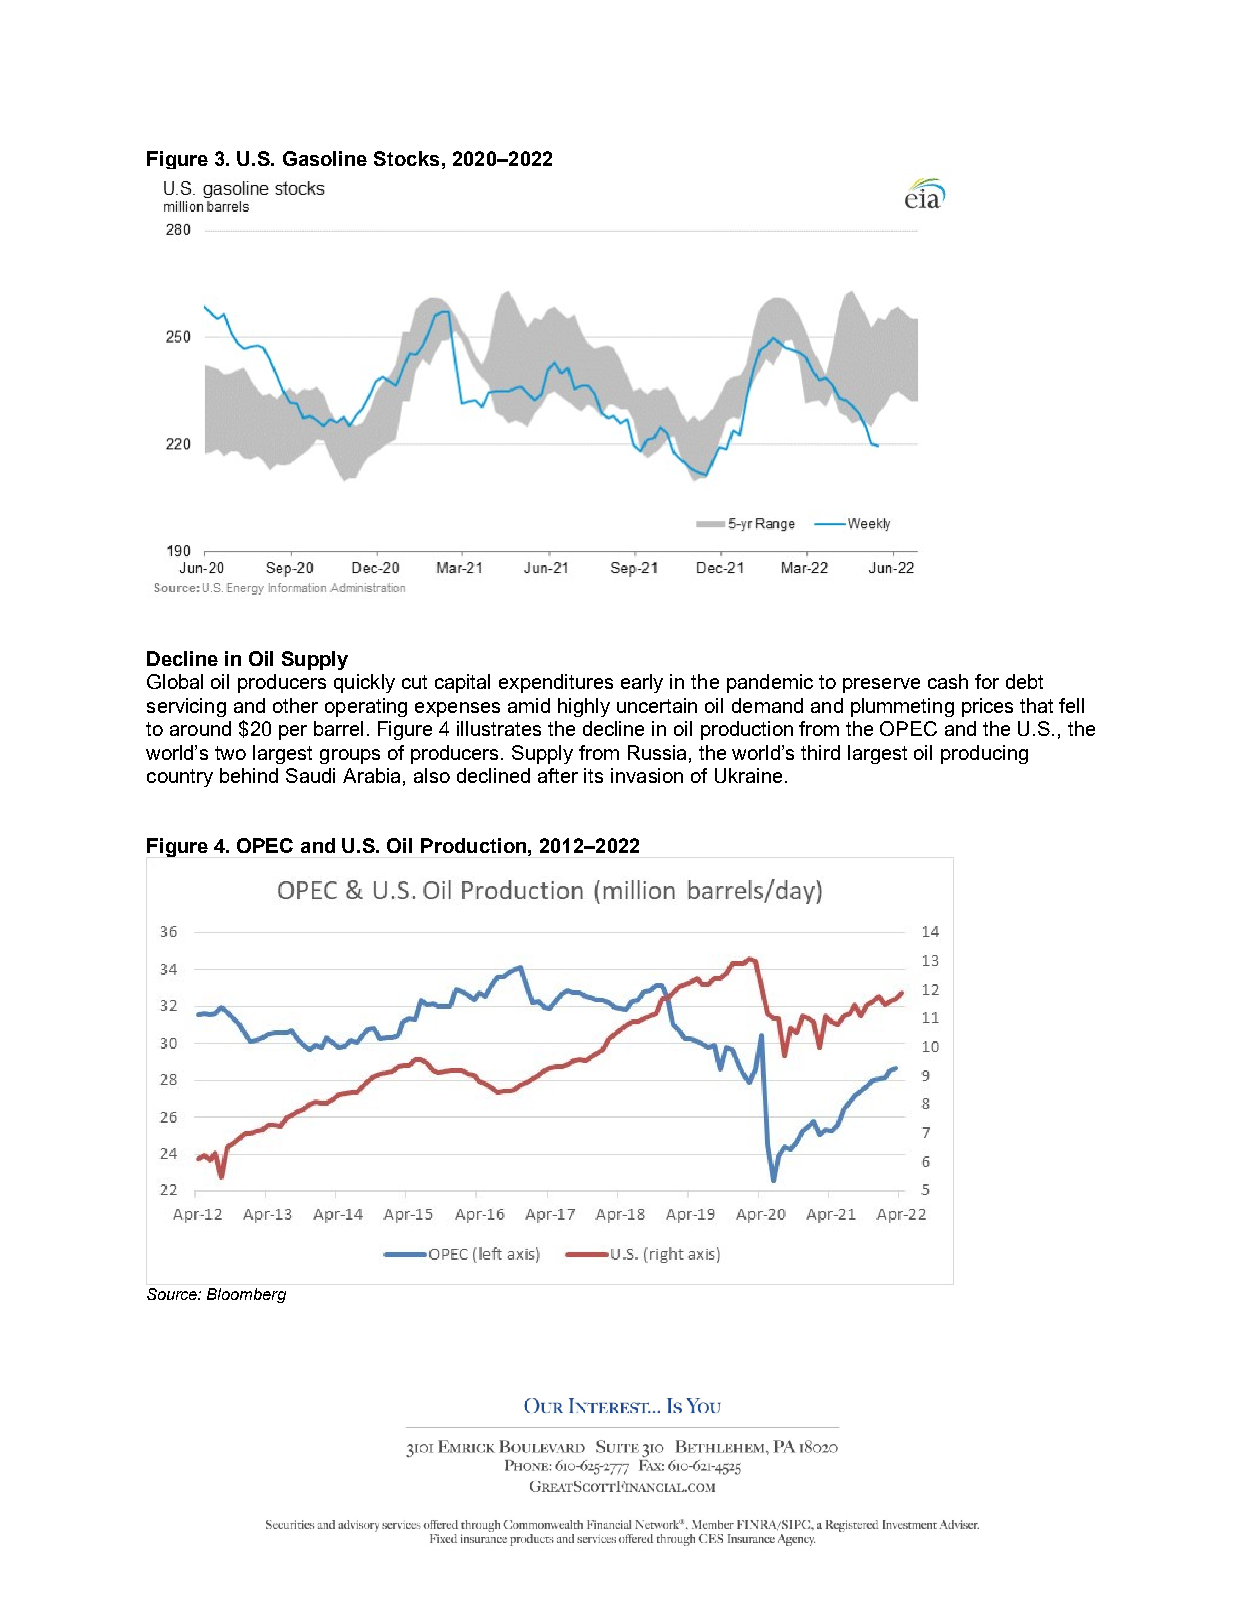 This screenshot has width=1245, height=1611. Describe the element at coordinates (748, 775) in the screenshot. I see `Ukraine` at that location.
